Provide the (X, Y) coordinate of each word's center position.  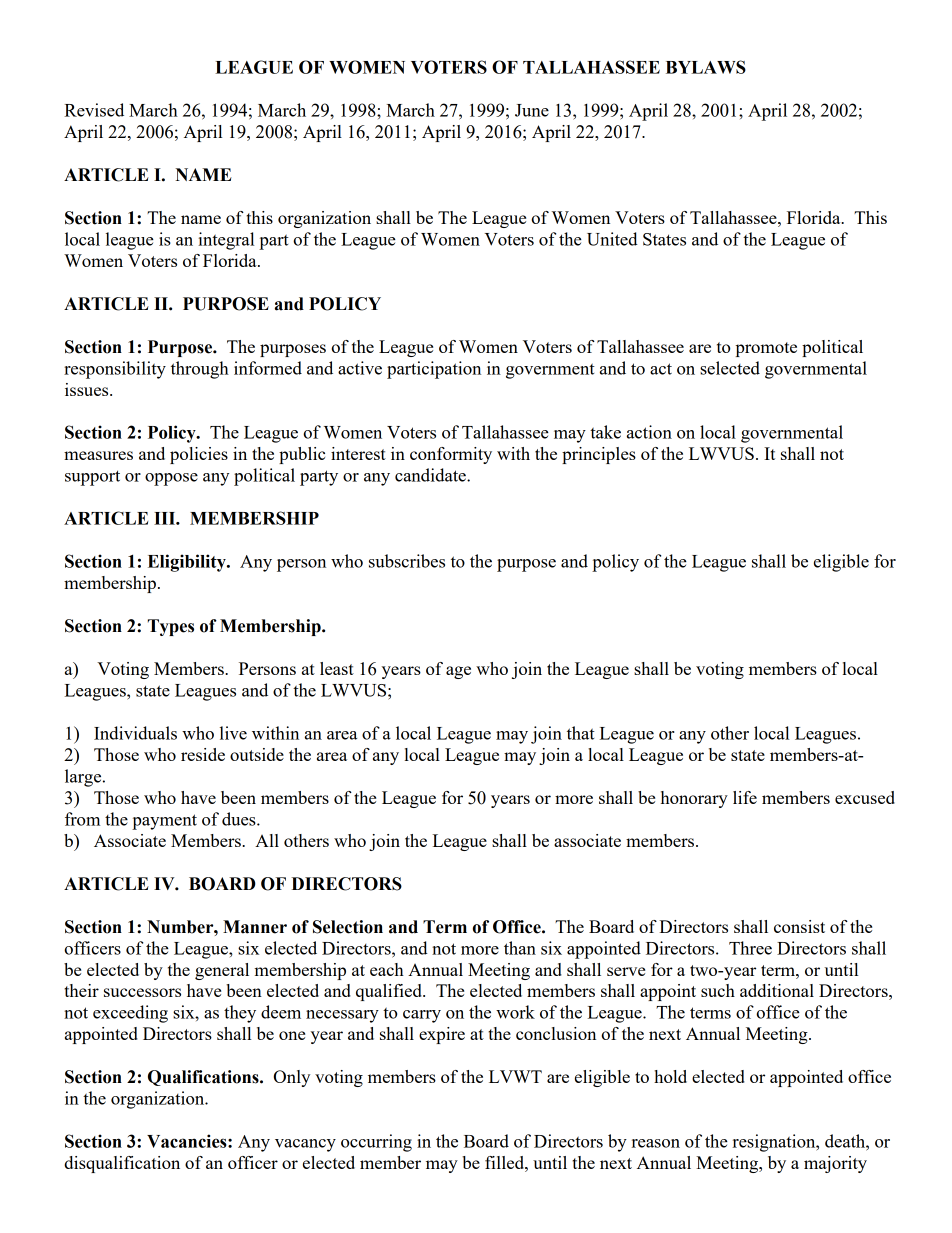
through (200, 370)
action (649, 432)
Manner (255, 927)
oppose (171, 479)
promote (766, 349)
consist (799, 926)
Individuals (135, 733)
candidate (431, 475)
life (745, 797)
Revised (94, 110)
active (360, 368)
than (520, 948)
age (458, 672)
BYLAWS (706, 67)
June (532, 110)
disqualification (122, 1164)
